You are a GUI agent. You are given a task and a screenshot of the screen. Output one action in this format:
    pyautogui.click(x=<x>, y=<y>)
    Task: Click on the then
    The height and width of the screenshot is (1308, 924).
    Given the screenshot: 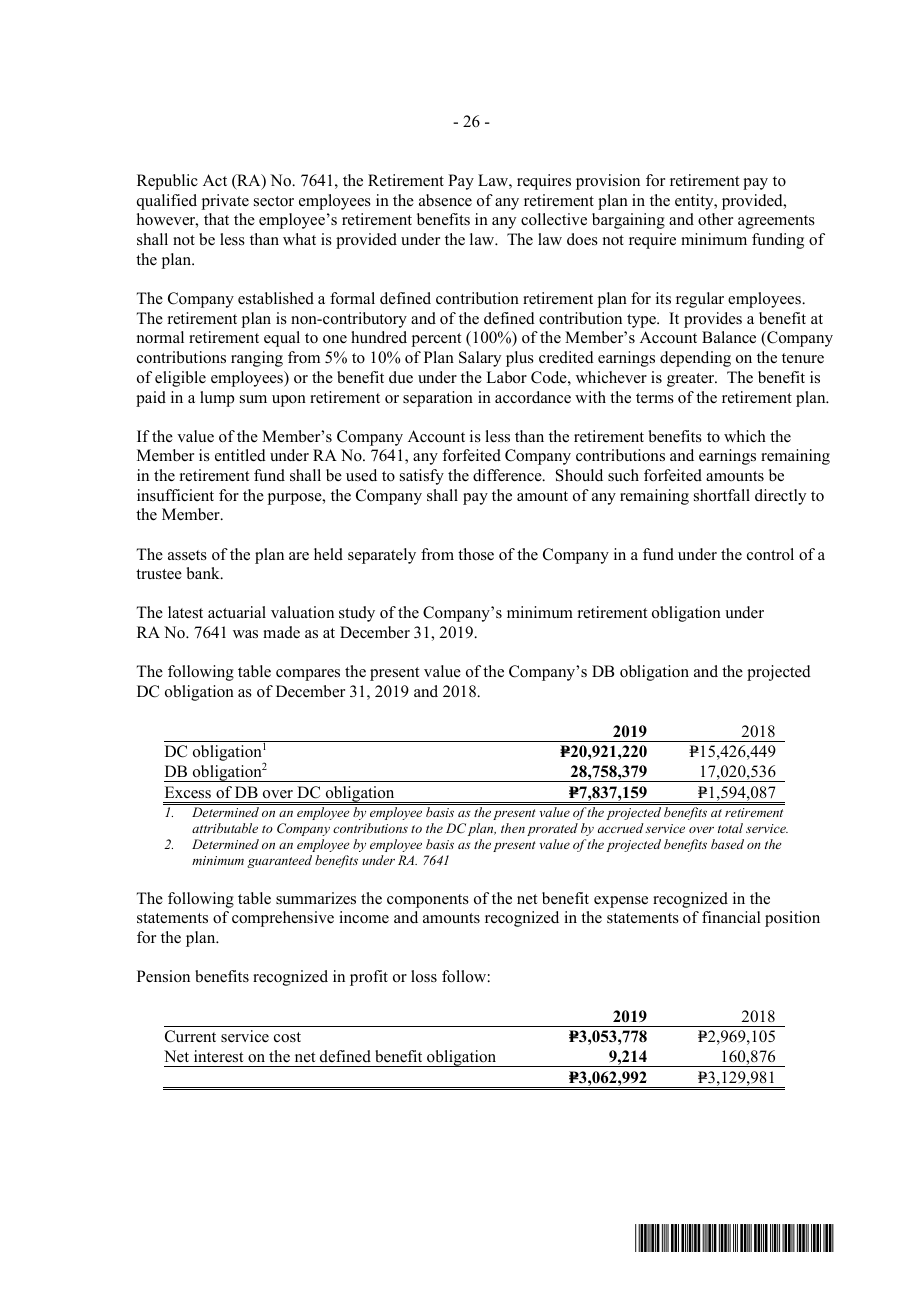 What is the action you would take?
    pyautogui.click(x=513, y=828)
